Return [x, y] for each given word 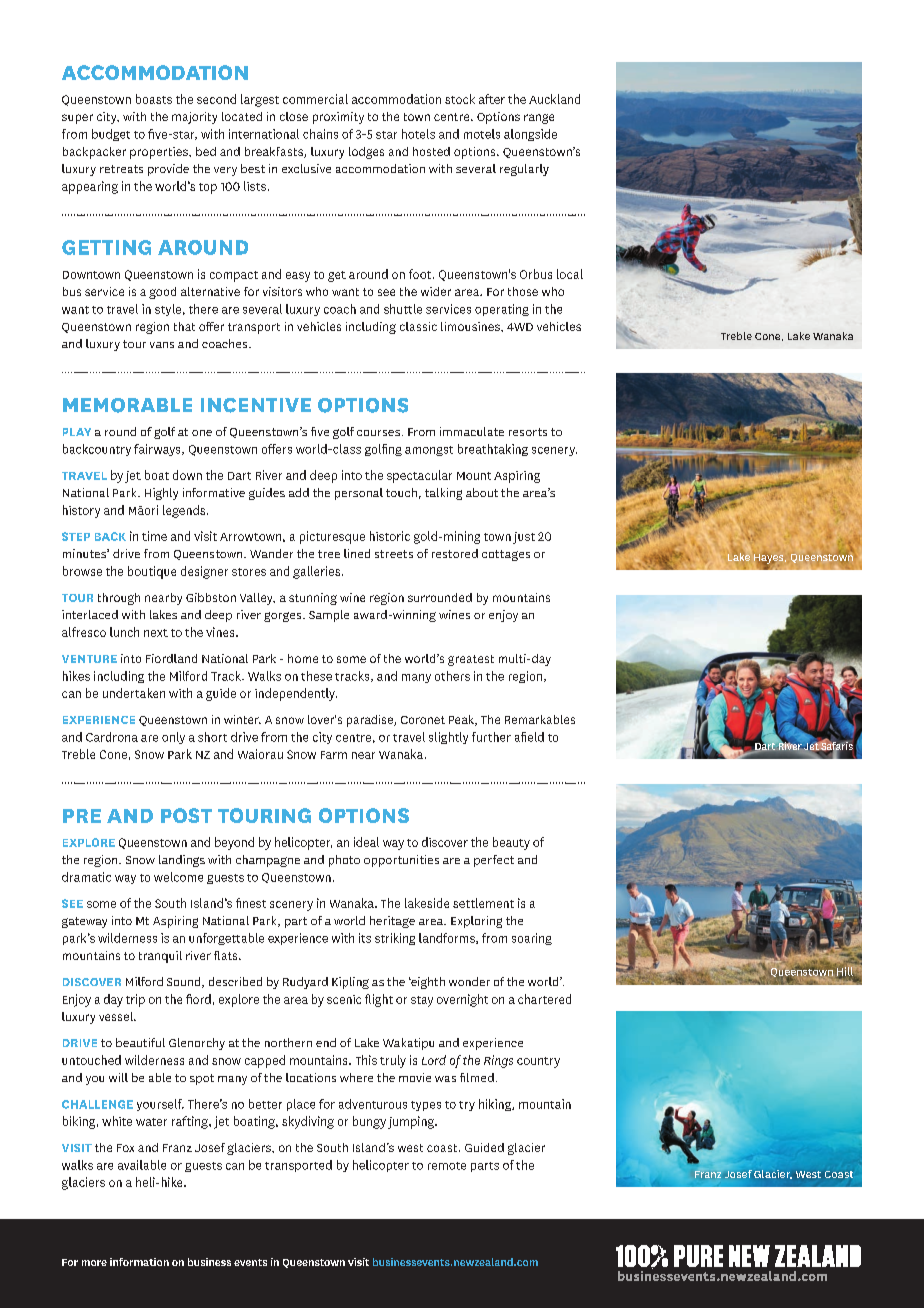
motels [482, 134]
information [139, 1262]
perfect [494, 861]
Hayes [770, 560]
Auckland [554, 99]
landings [182, 861]
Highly [161, 494]
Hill [846, 971]
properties [160, 153]
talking [443, 494]
